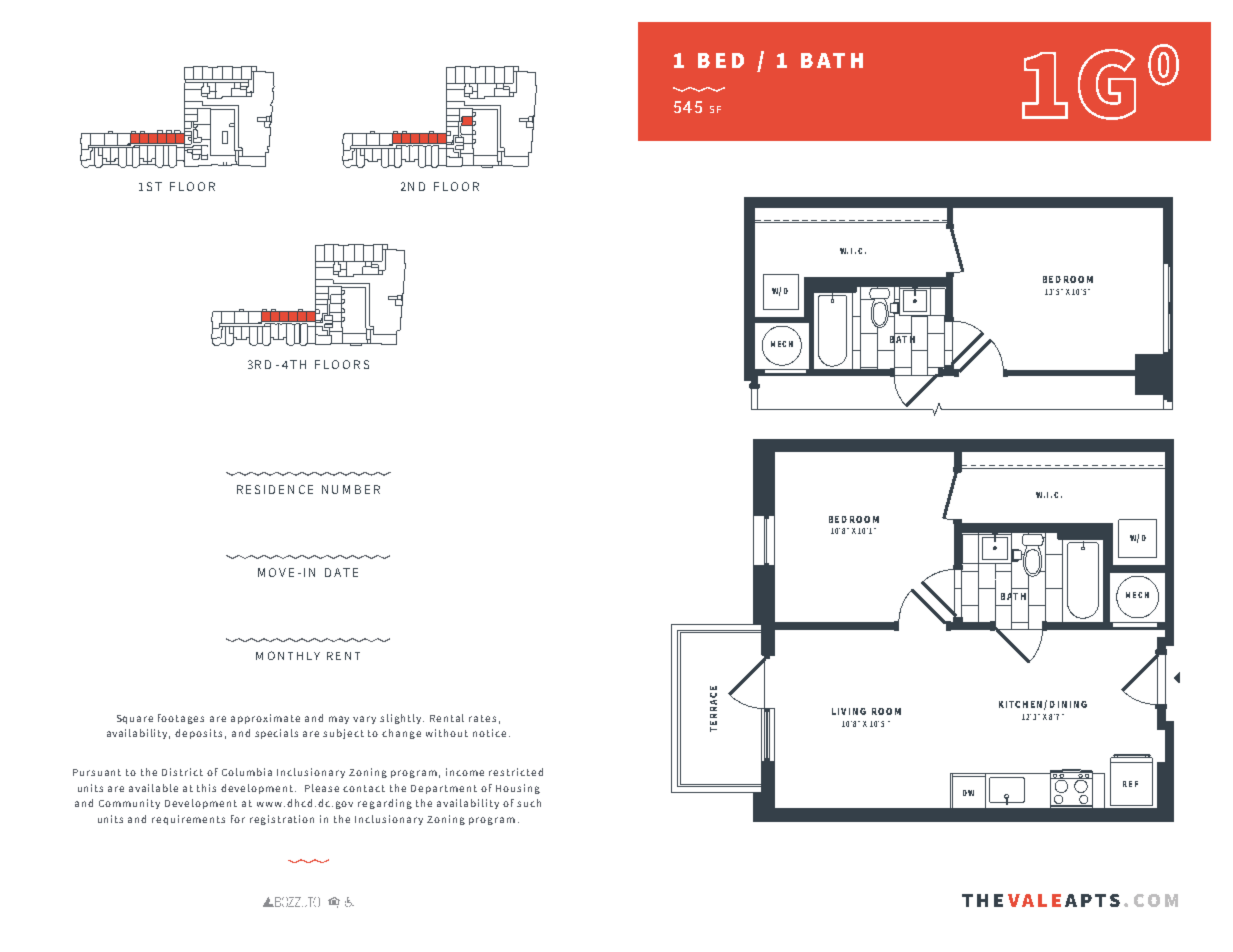 This page has height=952, width=1233. What do you see at coordinates (351, 489) in the page?
I see `NUMBER` at bounding box center [351, 489].
